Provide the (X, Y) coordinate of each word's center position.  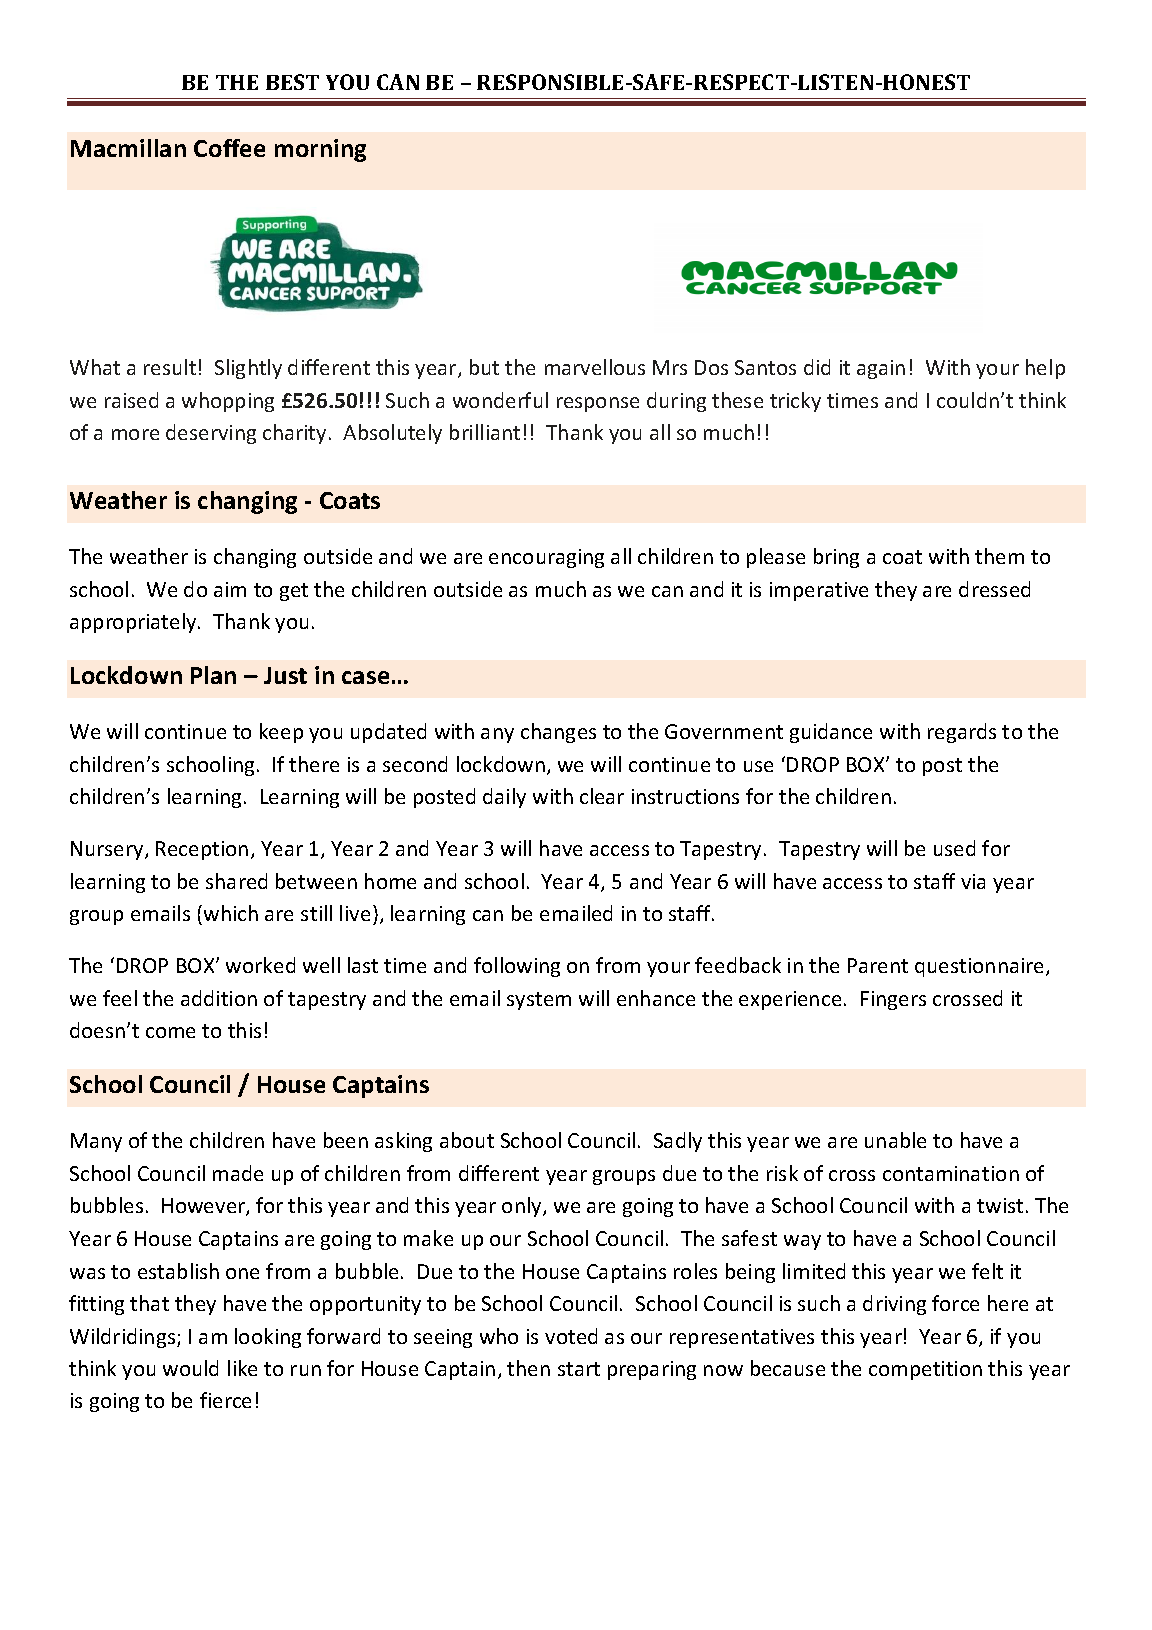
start (579, 1369)
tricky (795, 402)
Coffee (229, 148)
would (190, 1368)
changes (558, 733)
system (539, 1001)
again (881, 369)
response (598, 404)
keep (281, 733)
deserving (211, 434)
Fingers (893, 1000)
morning (320, 150)
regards (962, 733)
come (170, 1032)
